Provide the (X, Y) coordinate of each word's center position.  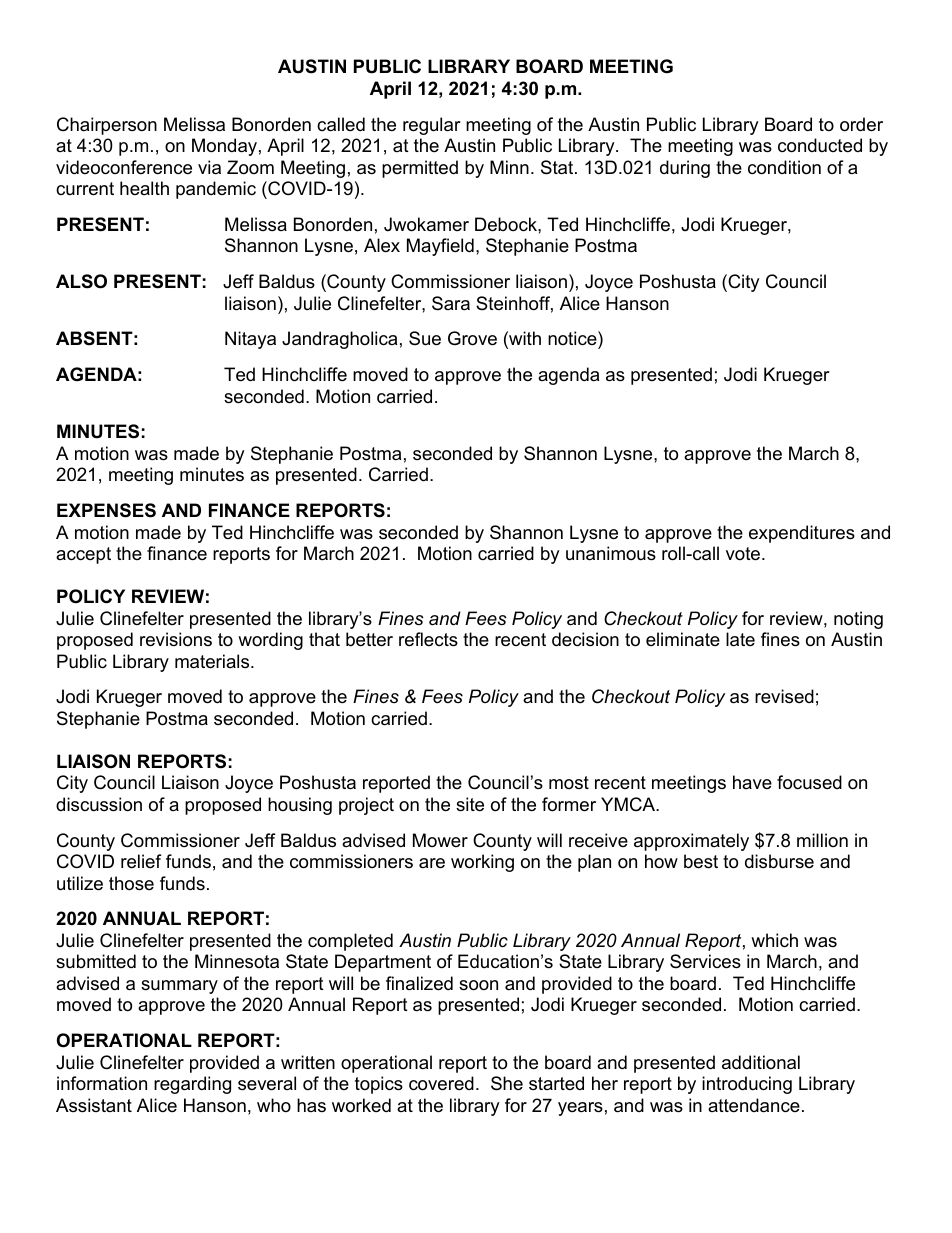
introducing (747, 1085)
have (752, 782)
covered (441, 1083)
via (209, 167)
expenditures (802, 534)
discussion (99, 804)
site (470, 804)
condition (784, 167)
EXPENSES (106, 510)
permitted (420, 169)
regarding (192, 1085)
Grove (472, 338)
